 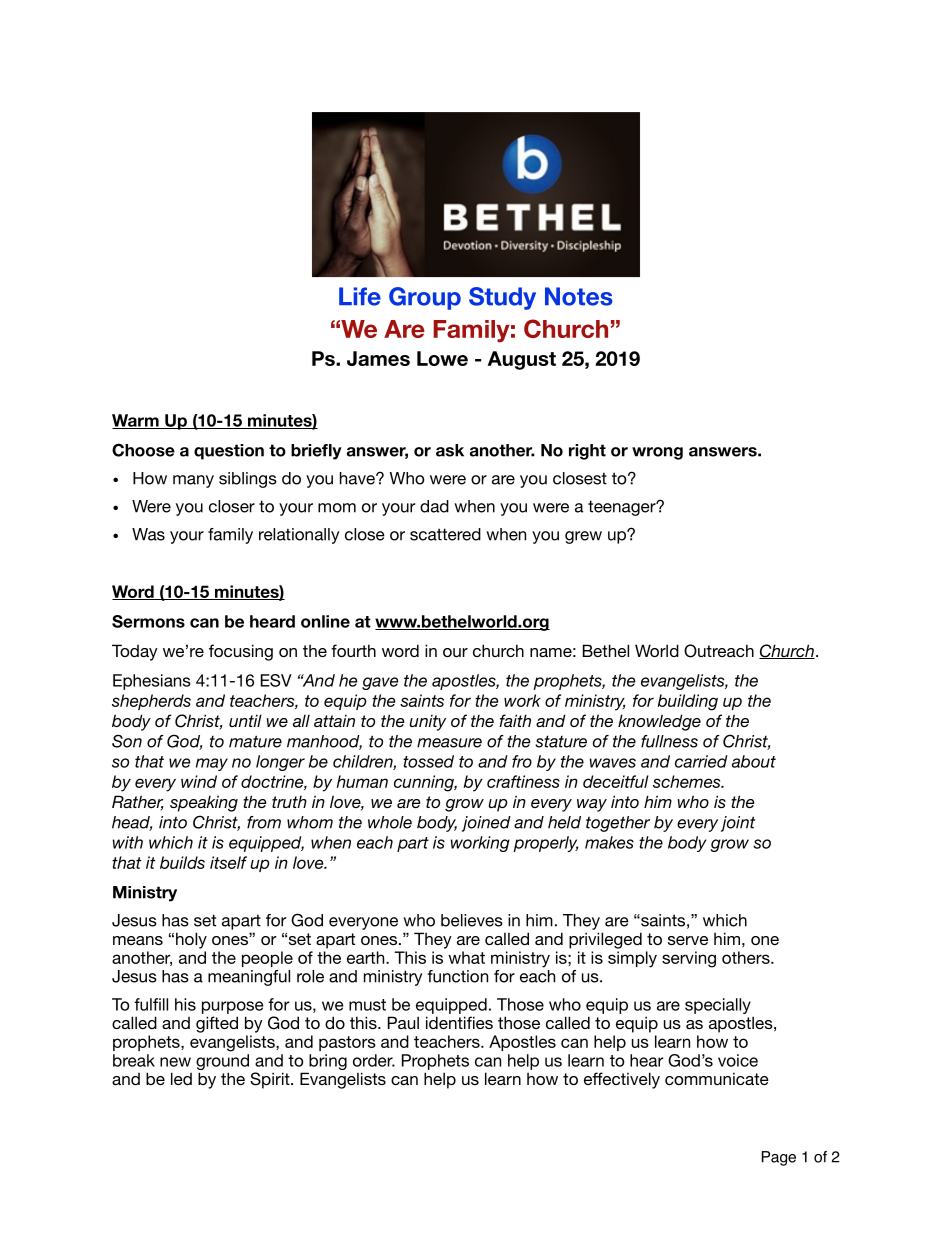 What do you see at coordinates (374, 1060) in the page?
I see `order` at bounding box center [374, 1060].
